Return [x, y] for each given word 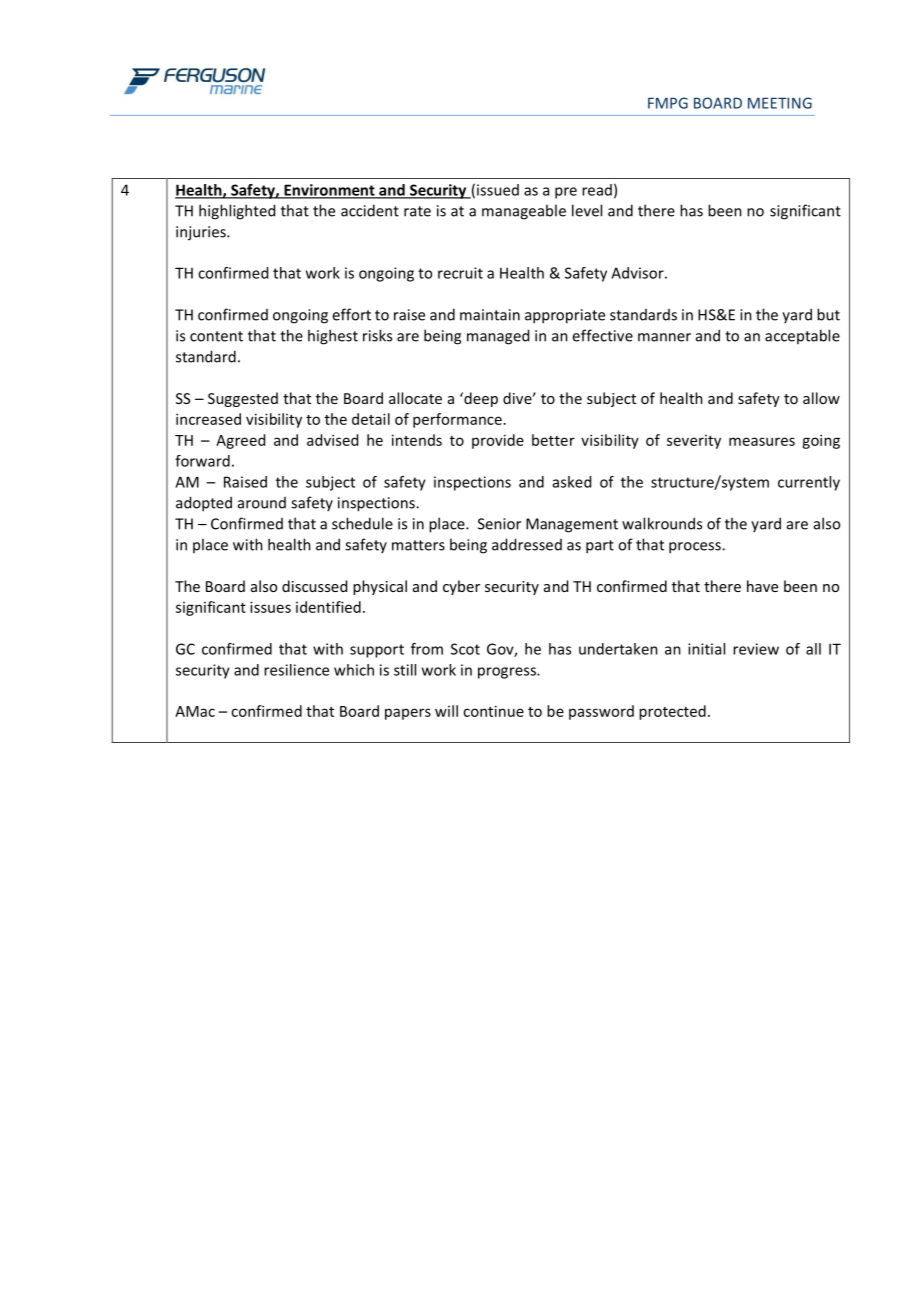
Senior [499, 524]
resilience [296, 670]
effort [351, 314]
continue [493, 711]
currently [809, 483]
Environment [329, 191]
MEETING [780, 103]
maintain [490, 315]
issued [498, 190]
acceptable [802, 336]
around [262, 503]
